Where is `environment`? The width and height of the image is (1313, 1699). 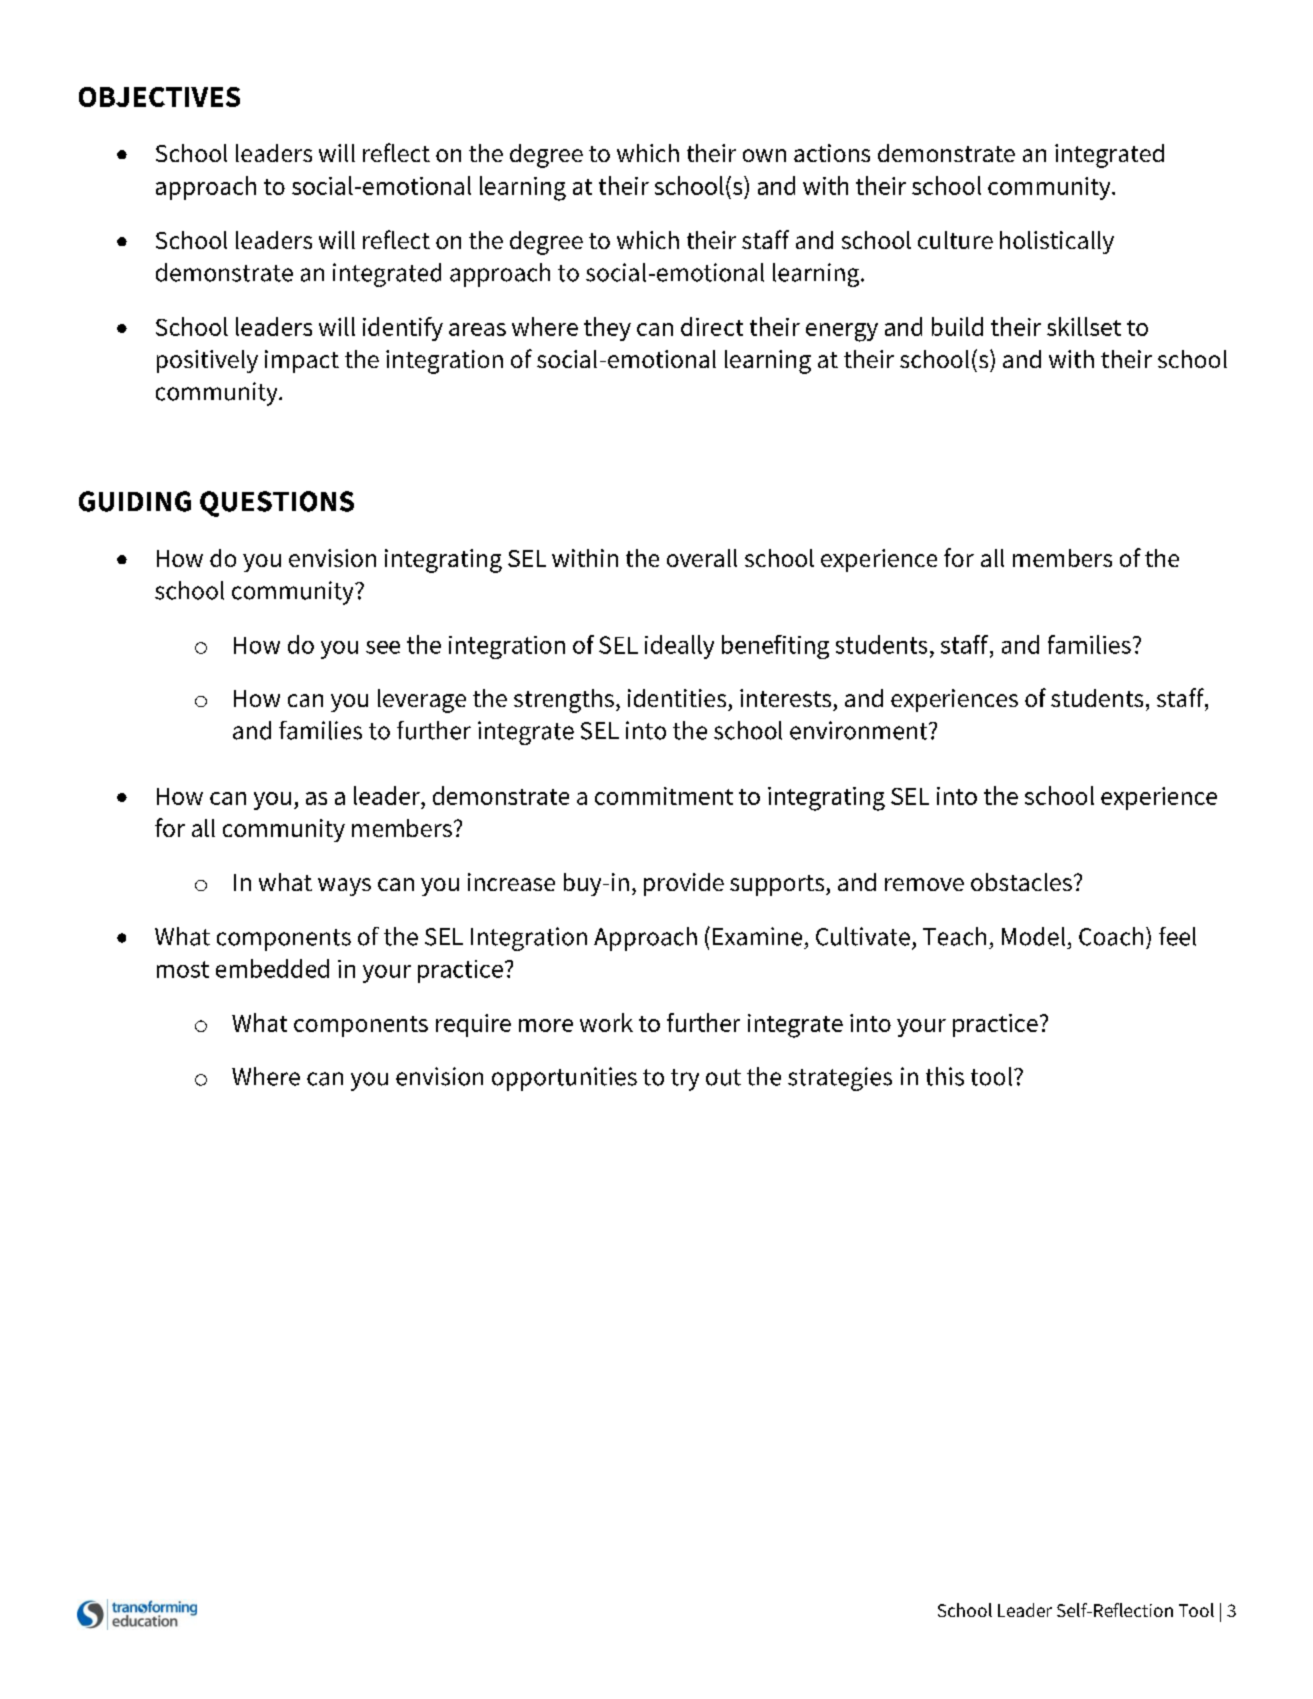 environment is located at coordinates (860, 730).
